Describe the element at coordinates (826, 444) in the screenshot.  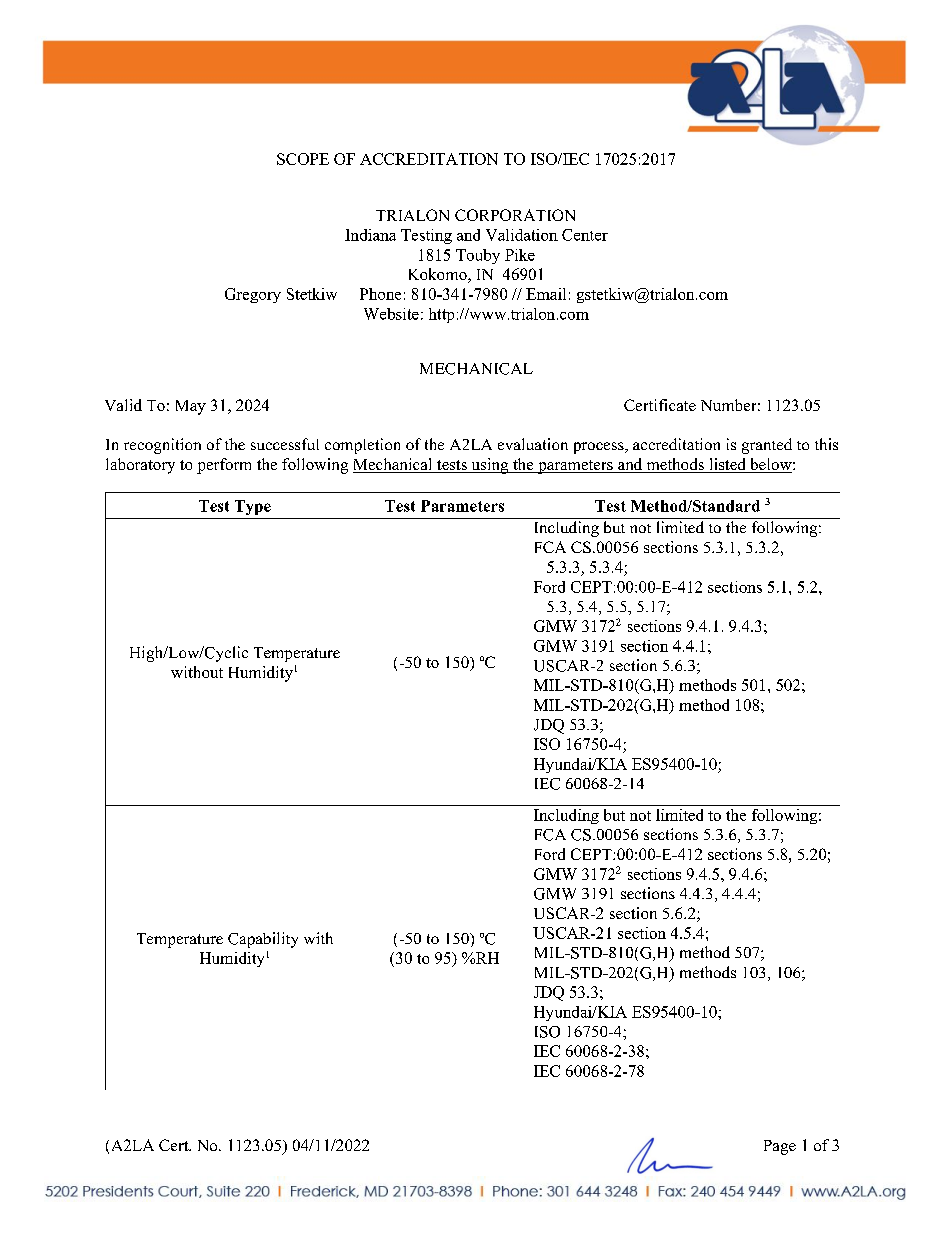
I see `this` at that location.
